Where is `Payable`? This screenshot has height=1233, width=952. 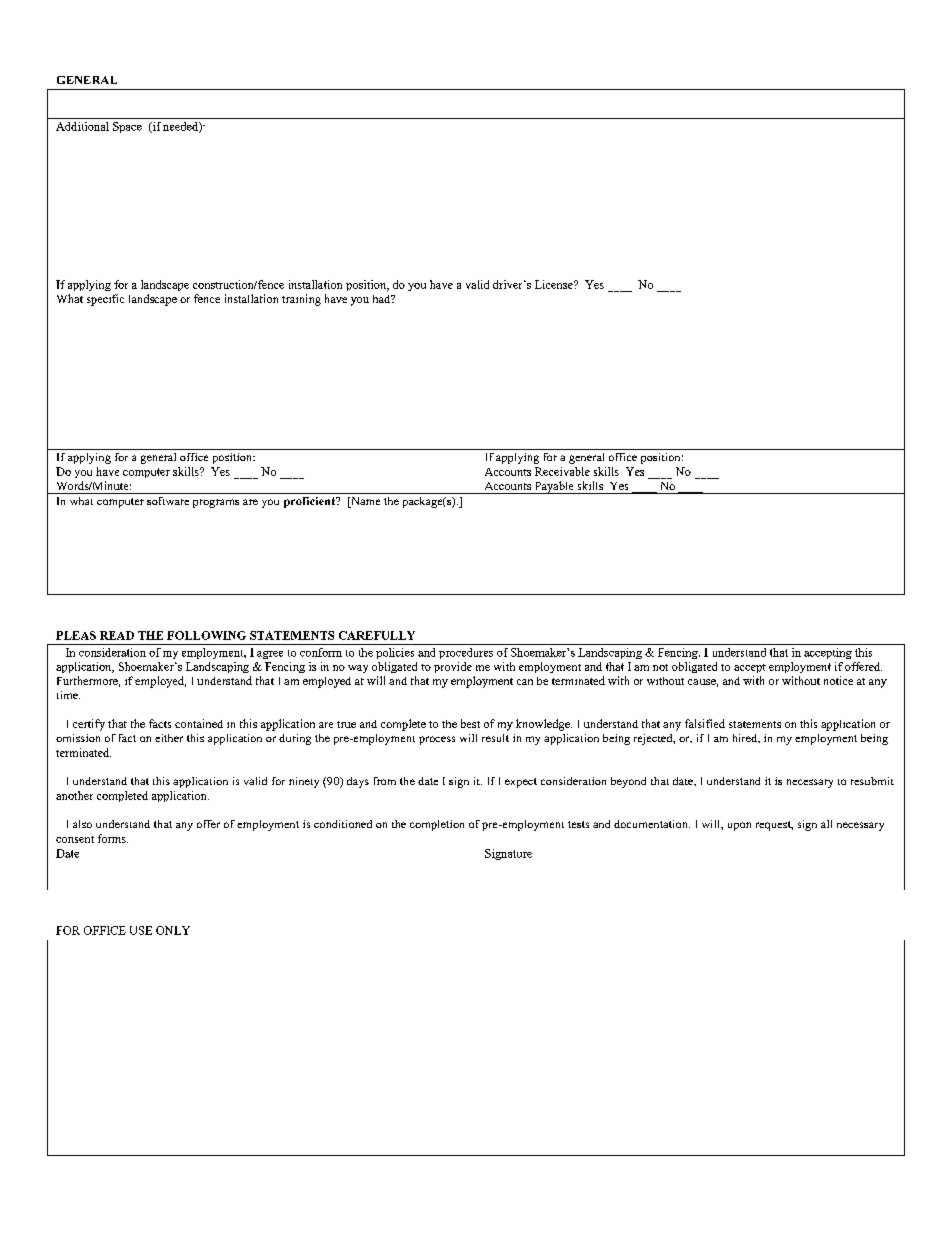 Payable is located at coordinates (554, 487).
